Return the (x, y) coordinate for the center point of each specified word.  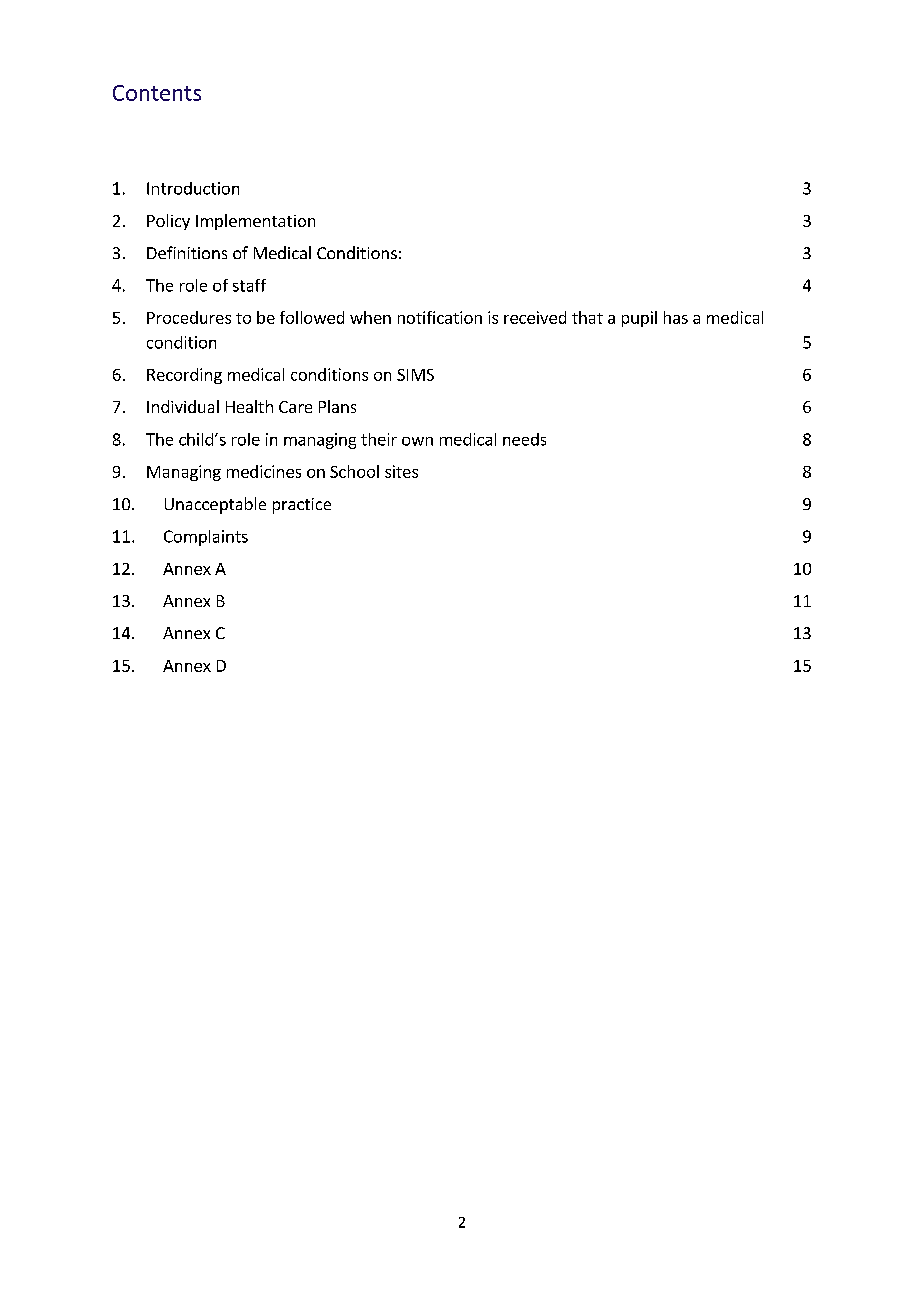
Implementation (255, 222)
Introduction (193, 188)
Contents (157, 93)
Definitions (187, 252)
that (587, 317)
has (676, 317)
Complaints (206, 538)
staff (249, 285)
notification (440, 317)
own (417, 441)
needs (524, 439)
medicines (264, 471)
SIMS (415, 375)
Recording (184, 376)
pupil (639, 319)
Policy (168, 222)
